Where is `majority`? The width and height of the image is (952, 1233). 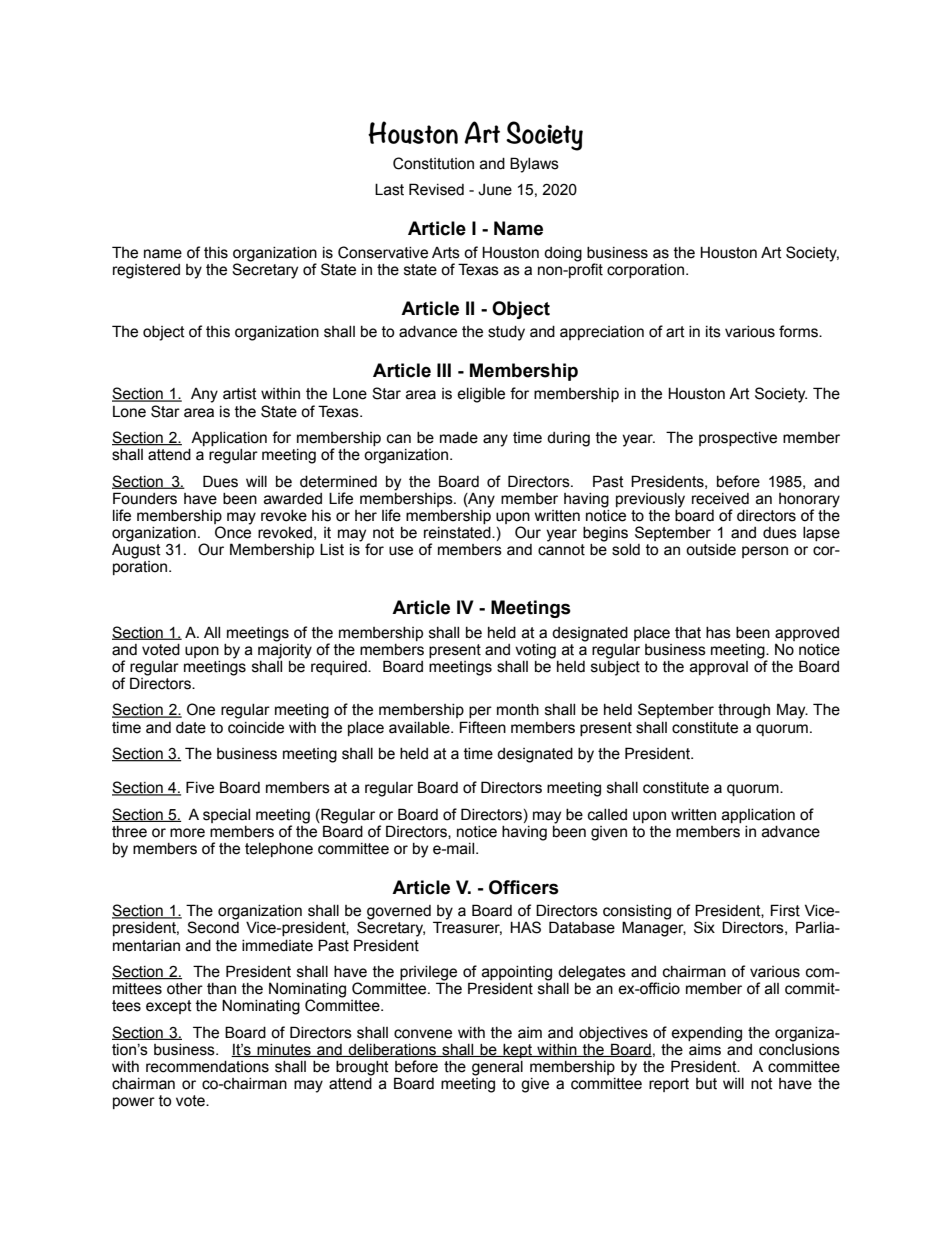
majority is located at coordinates (285, 650).
